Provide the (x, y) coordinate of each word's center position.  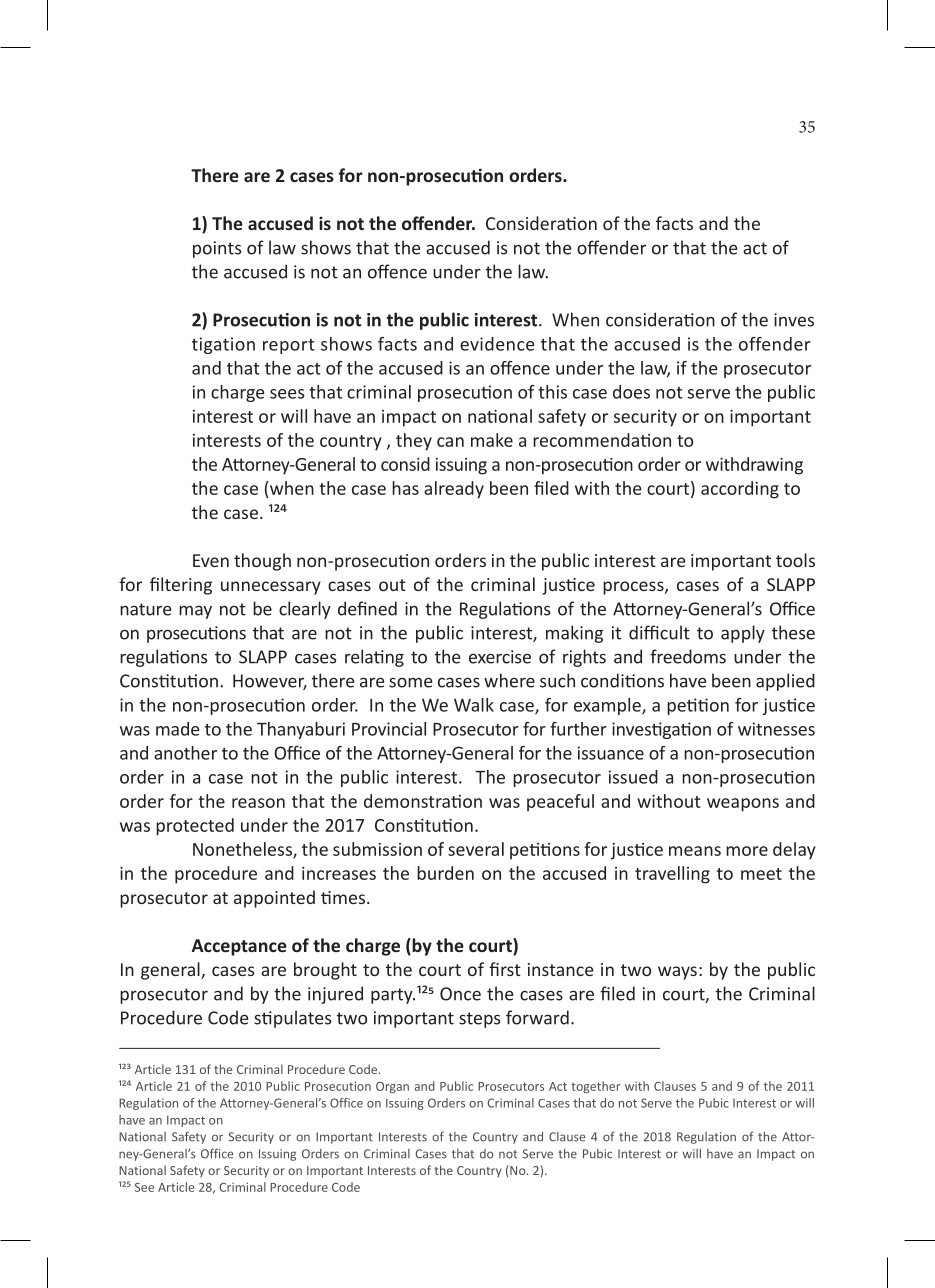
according (740, 490)
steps (480, 1020)
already (454, 490)
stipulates (293, 1019)
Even (211, 560)
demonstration (423, 801)
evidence (497, 344)
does (631, 392)
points (217, 249)
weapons (743, 805)
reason (258, 803)
